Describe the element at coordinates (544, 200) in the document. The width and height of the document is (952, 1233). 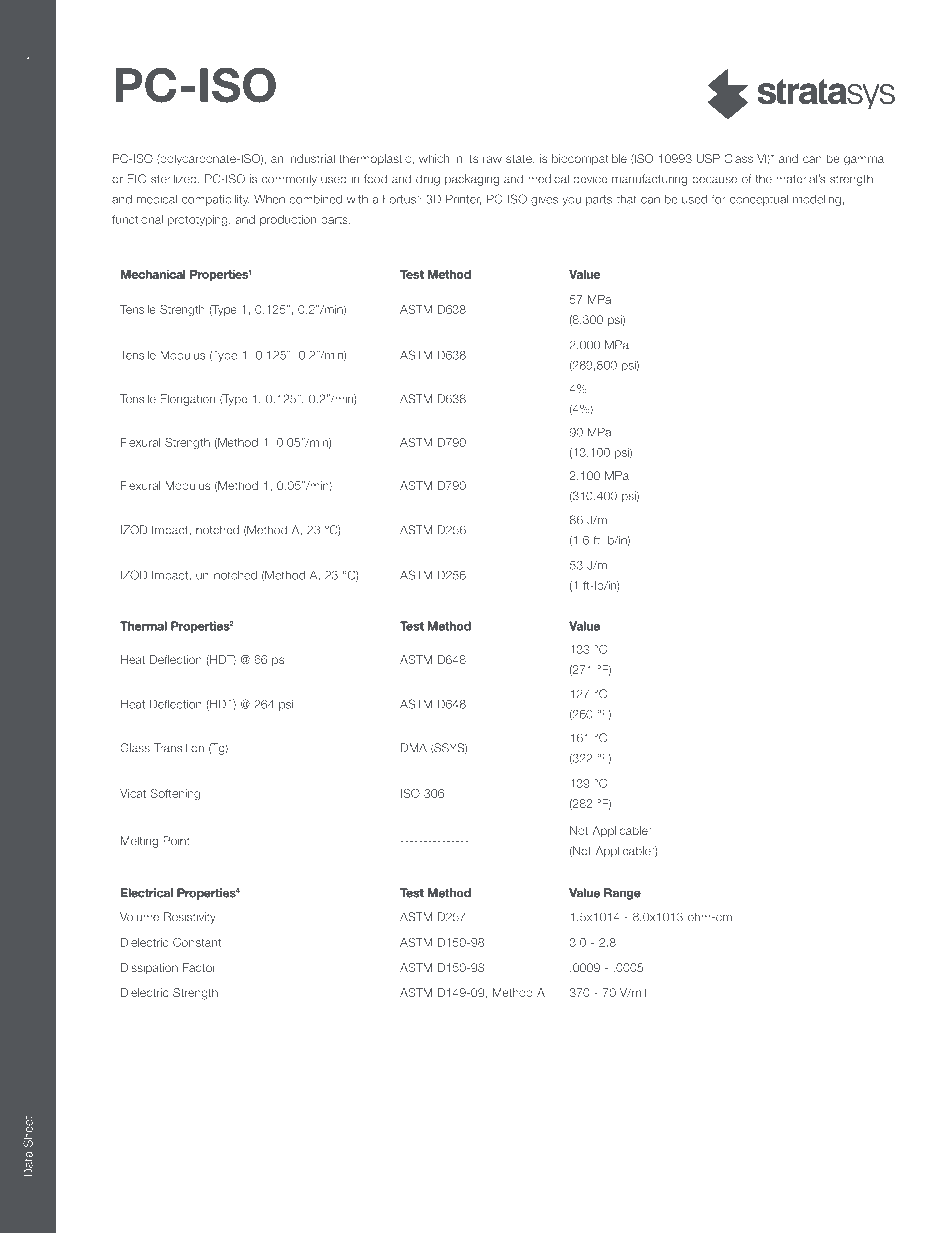
I see `gives` at that location.
